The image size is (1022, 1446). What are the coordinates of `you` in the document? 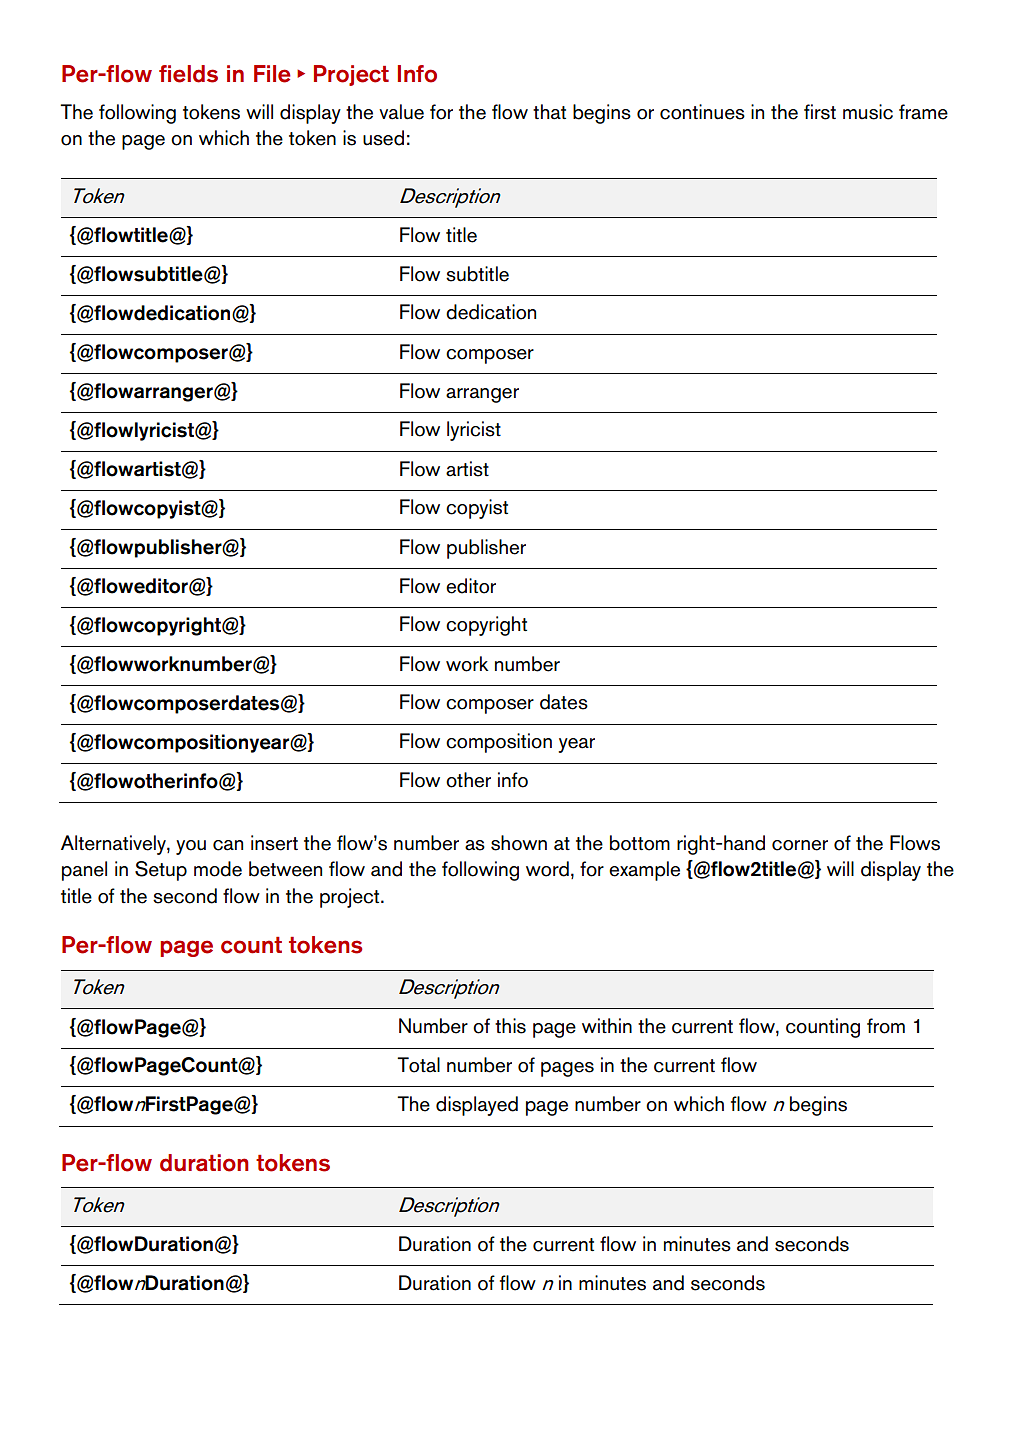 It's located at (191, 847).
